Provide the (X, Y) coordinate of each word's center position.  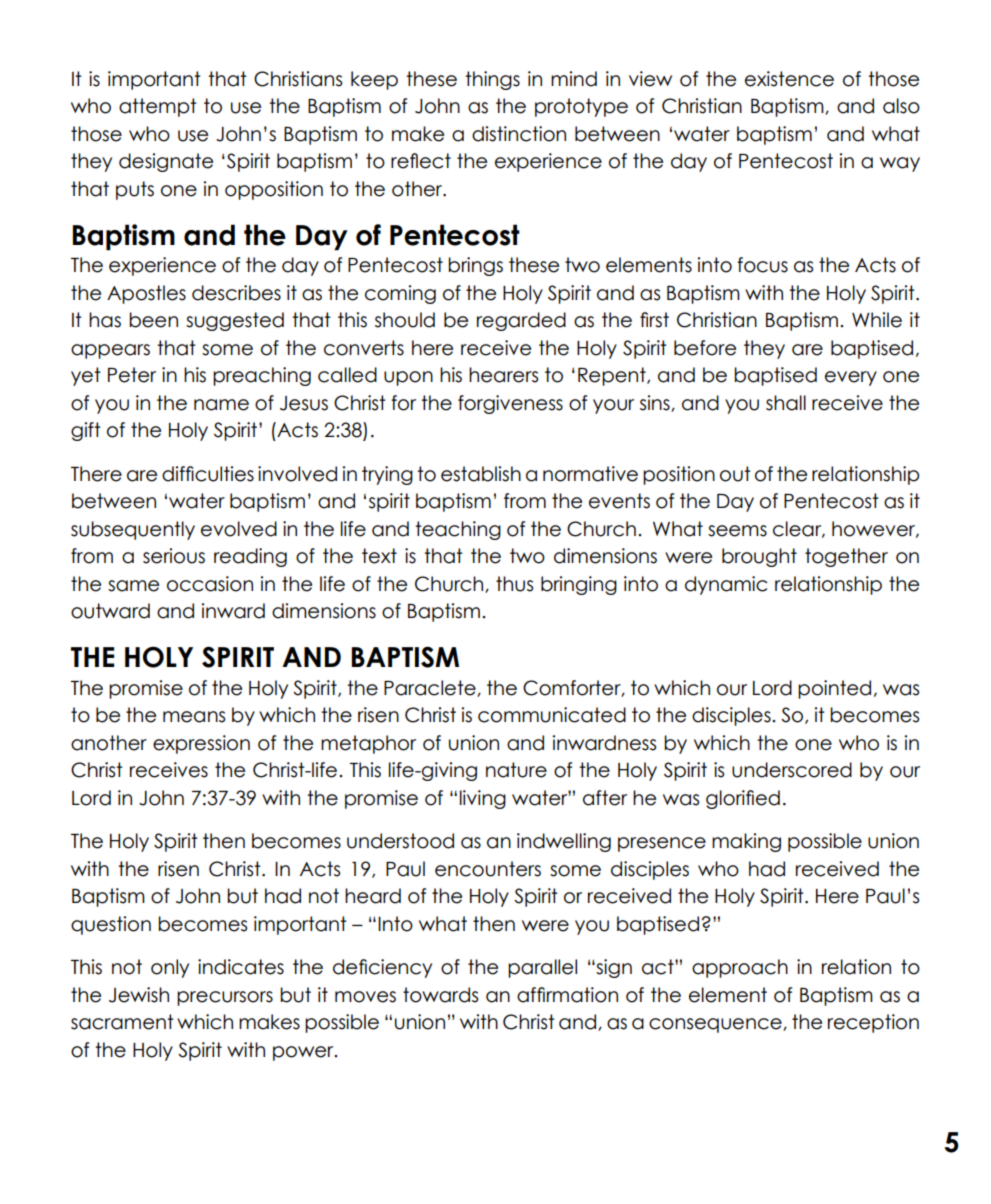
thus (514, 584)
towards (440, 995)
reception (873, 1023)
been (153, 320)
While (877, 320)
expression (201, 744)
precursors (225, 998)
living (483, 799)
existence (789, 79)
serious (174, 556)
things (492, 80)
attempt (158, 107)
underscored (792, 770)
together (846, 557)
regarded (521, 321)
